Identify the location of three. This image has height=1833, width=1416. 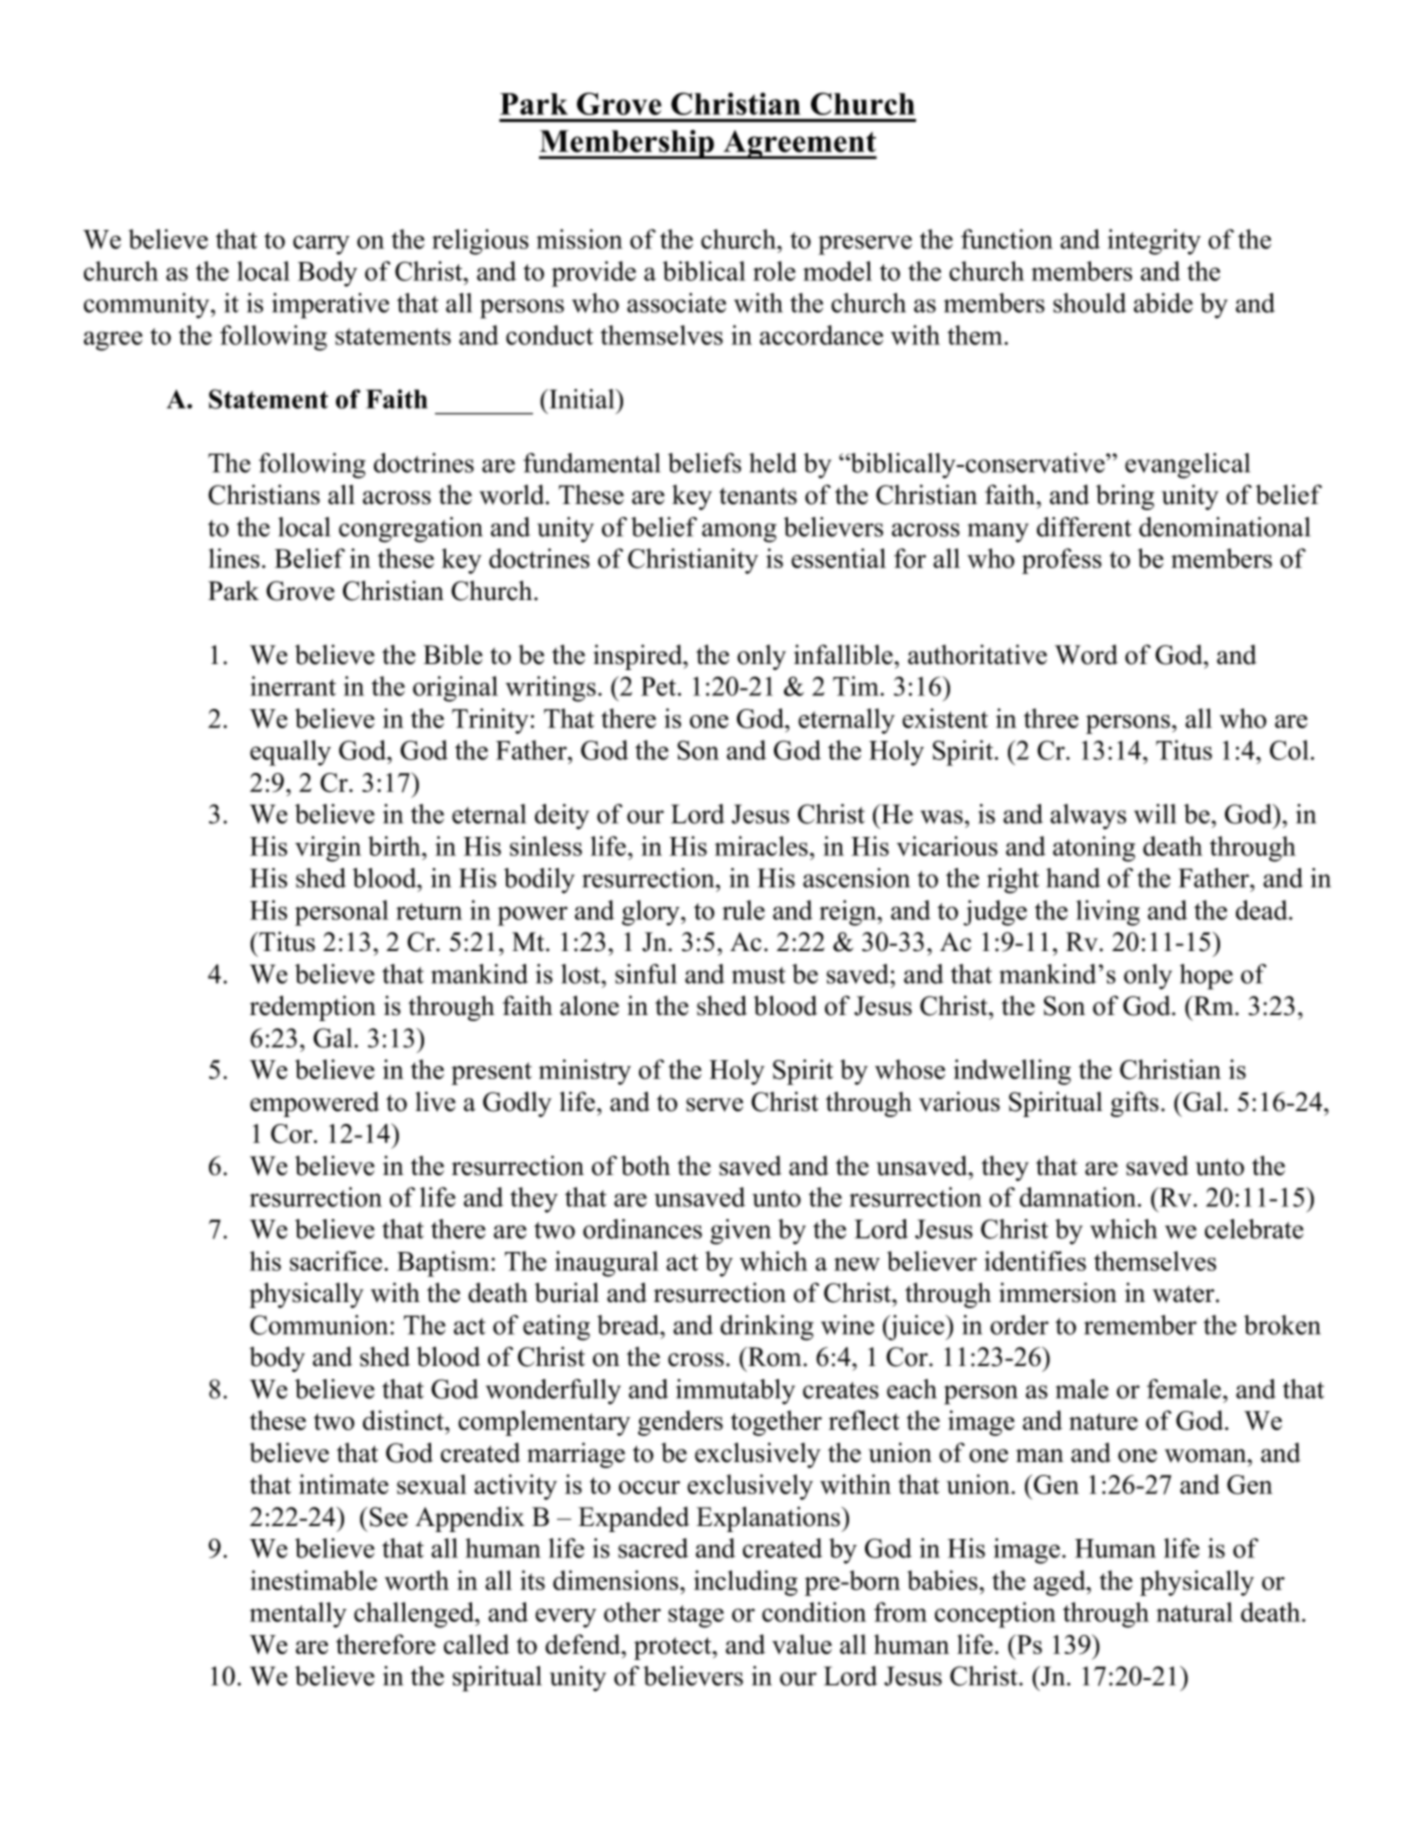
(1051, 718).
